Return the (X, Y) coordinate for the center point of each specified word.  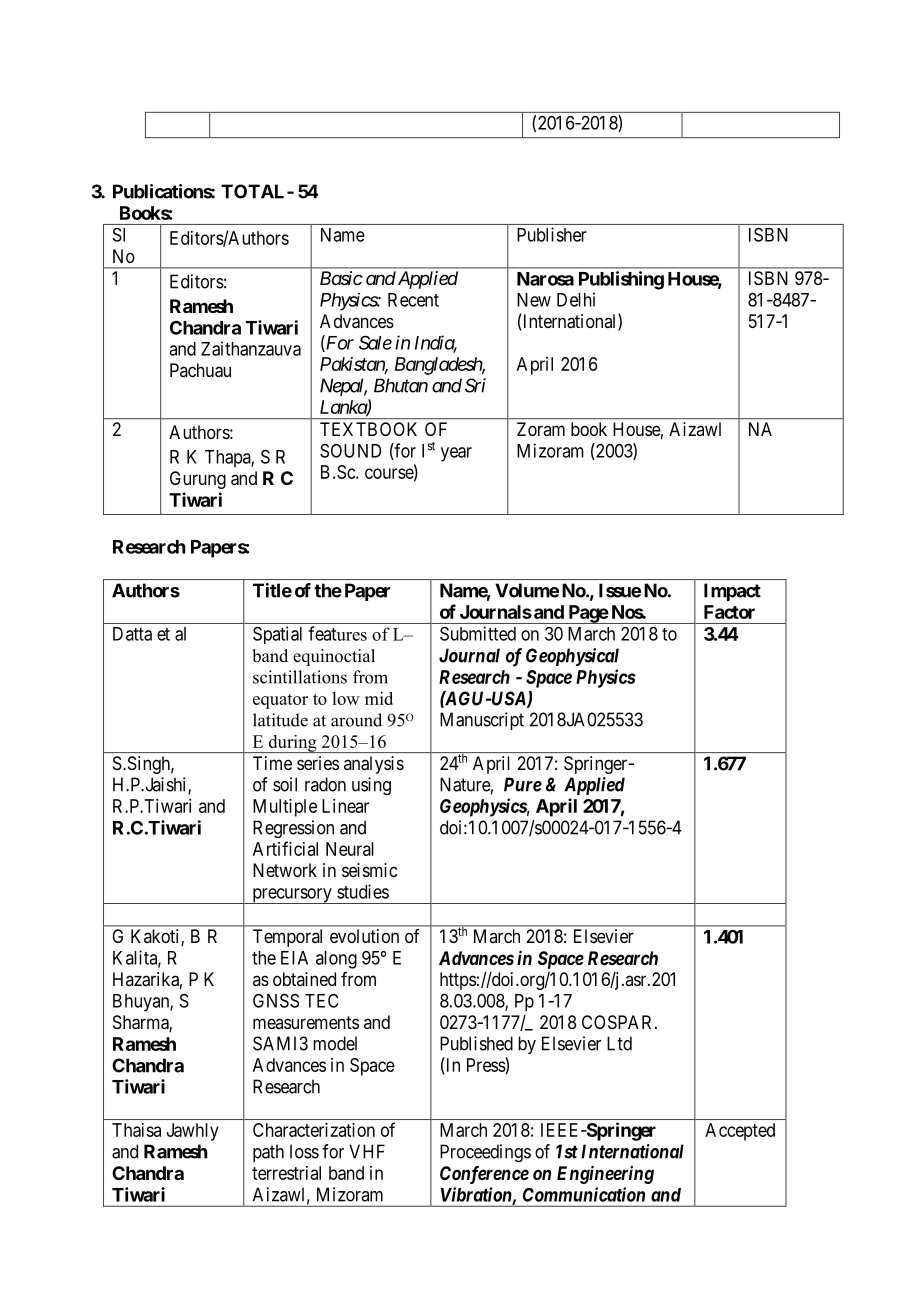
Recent (413, 300)
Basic (341, 278)
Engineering (605, 1175)
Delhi (576, 299)
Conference (484, 1175)
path (268, 1153)
